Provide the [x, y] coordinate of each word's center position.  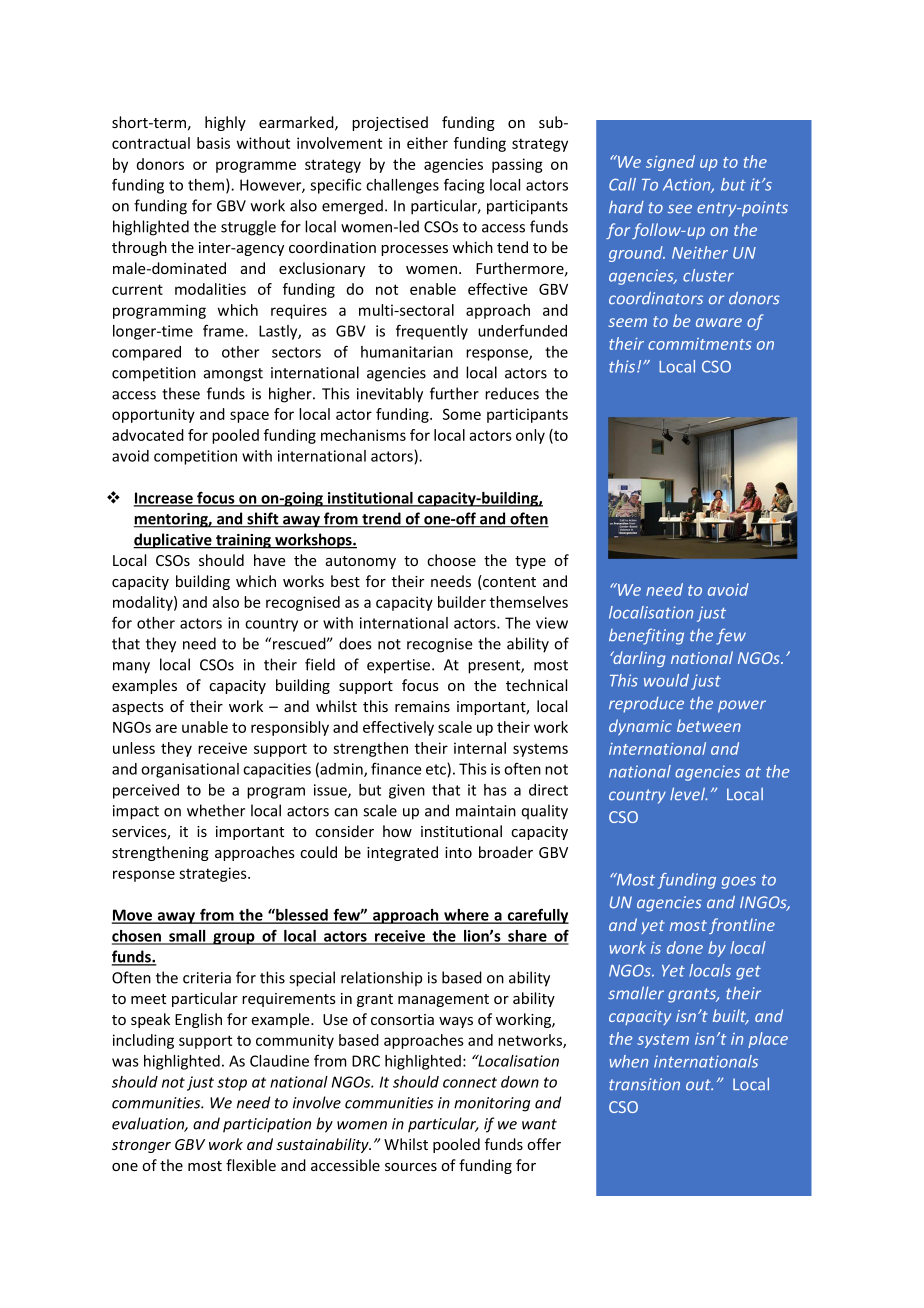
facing [464, 186]
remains [422, 706]
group [234, 939]
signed [670, 163]
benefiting [646, 636]
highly [225, 123]
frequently [432, 332]
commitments [699, 344]
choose [451, 560]
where [466, 916]
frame [224, 330]
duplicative [173, 541]
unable [205, 727]
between [709, 725]
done [685, 947]
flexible [251, 1165]
